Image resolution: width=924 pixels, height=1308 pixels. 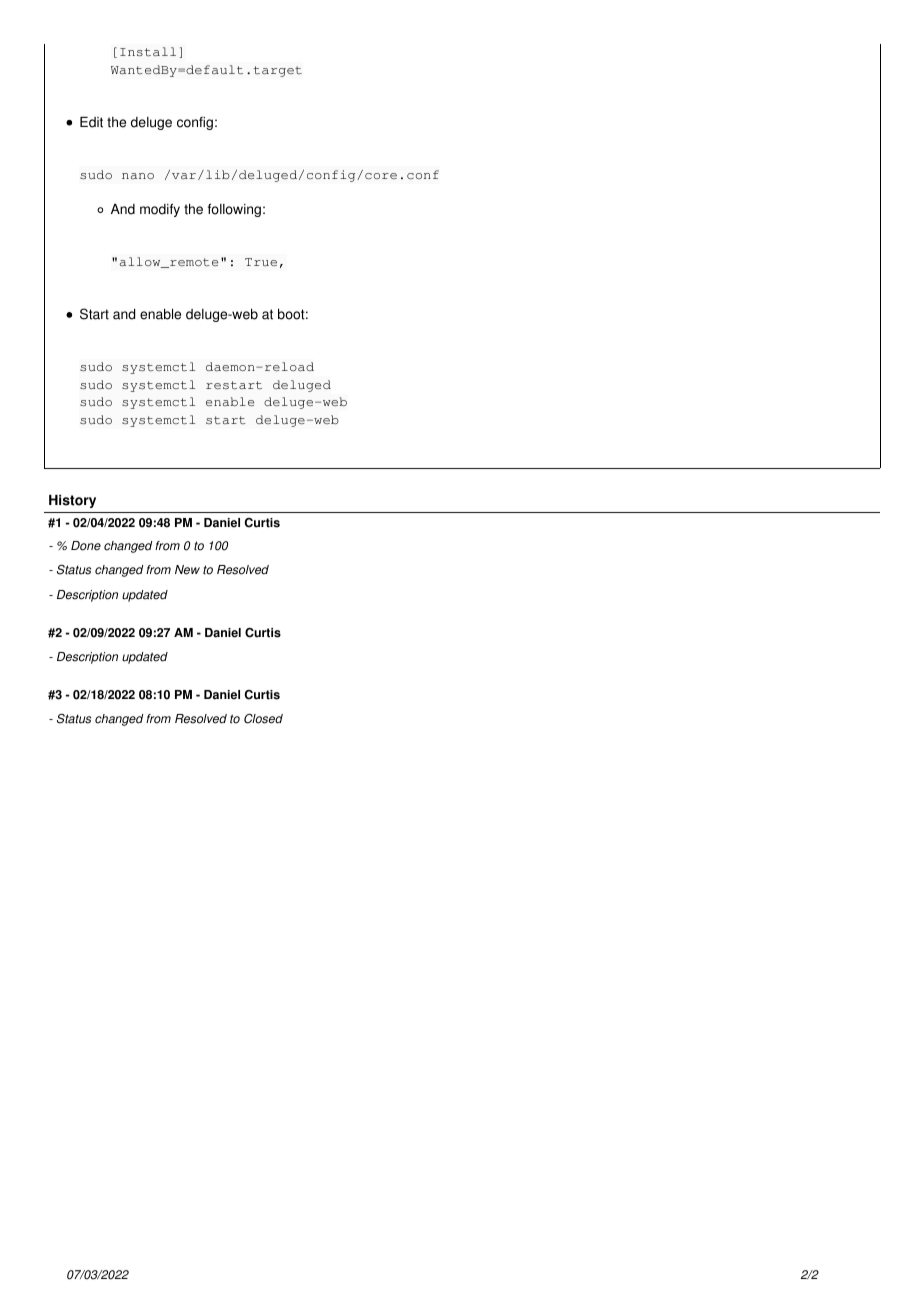 I want to click on modify, so click(x=160, y=210).
